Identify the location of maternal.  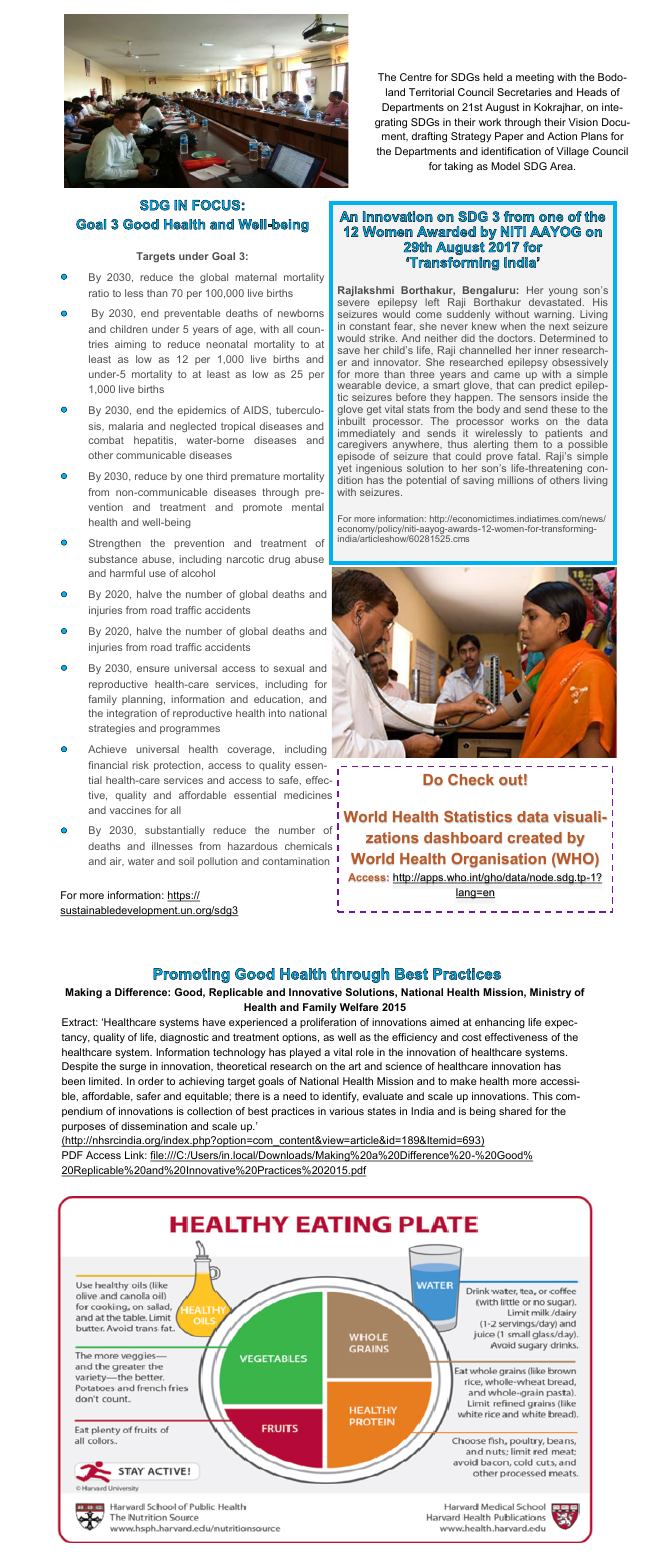
(256, 277).
